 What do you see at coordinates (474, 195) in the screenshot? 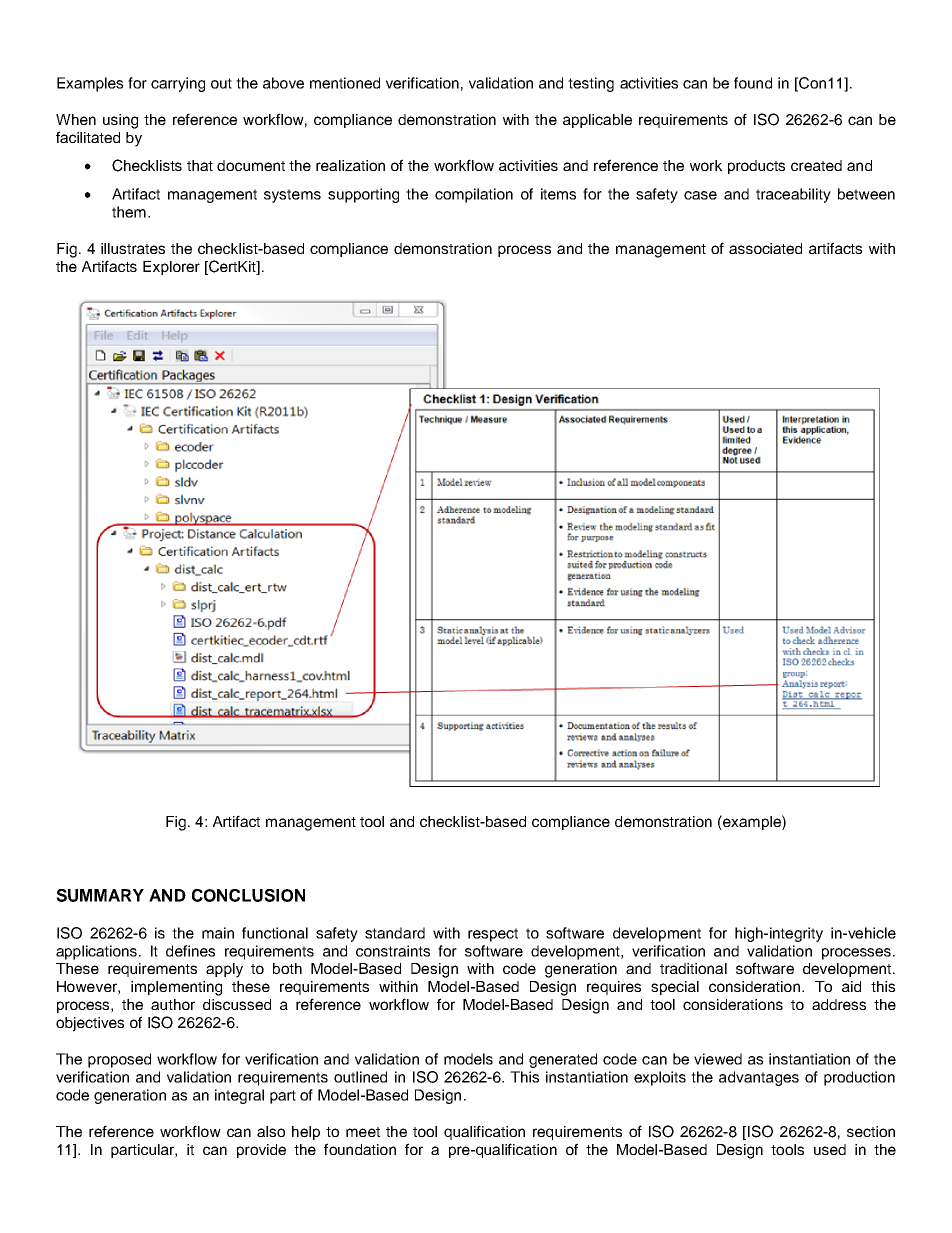
I see `compilation` at bounding box center [474, 195].
